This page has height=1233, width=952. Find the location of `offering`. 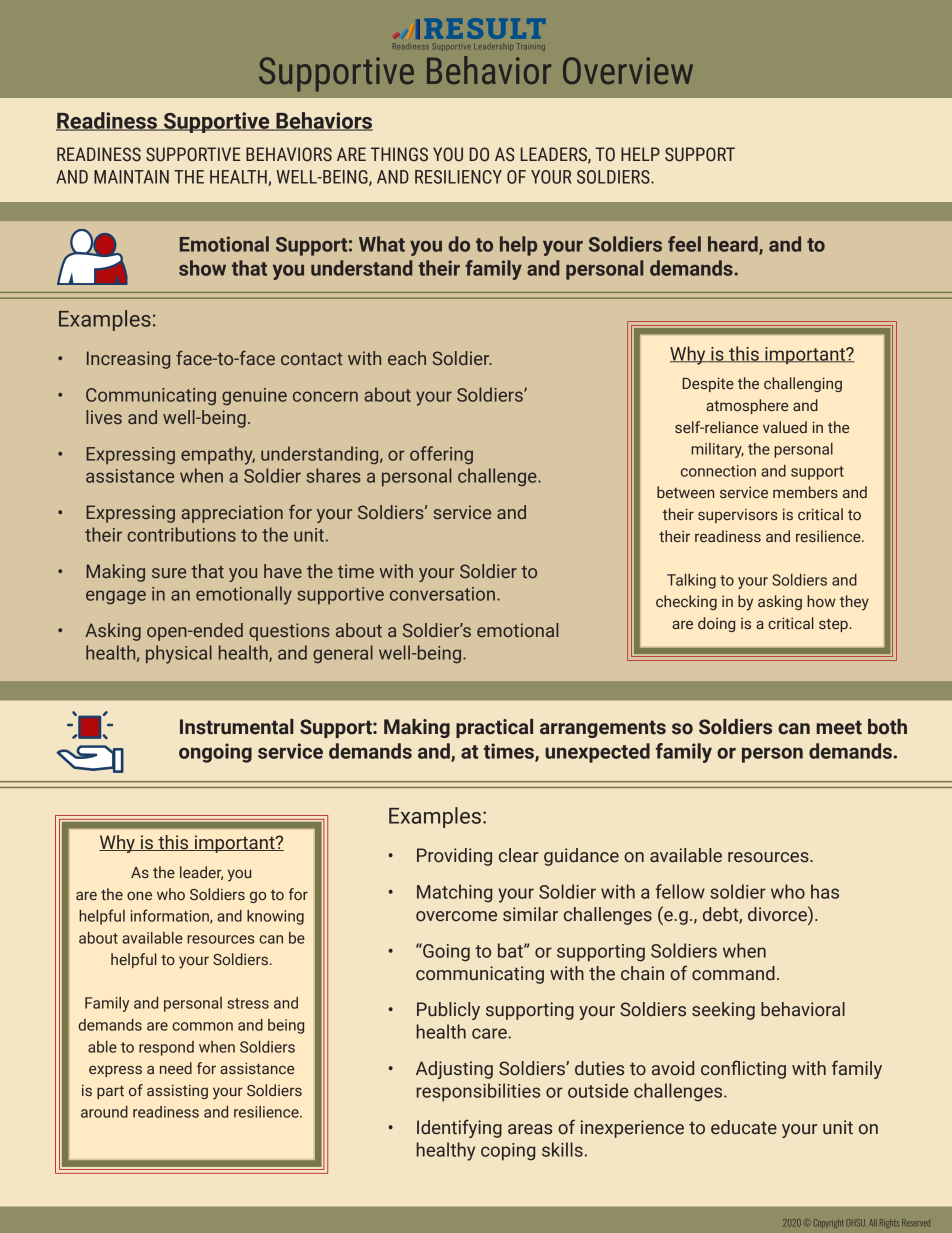

offering is located at coordinates (441, 455).
